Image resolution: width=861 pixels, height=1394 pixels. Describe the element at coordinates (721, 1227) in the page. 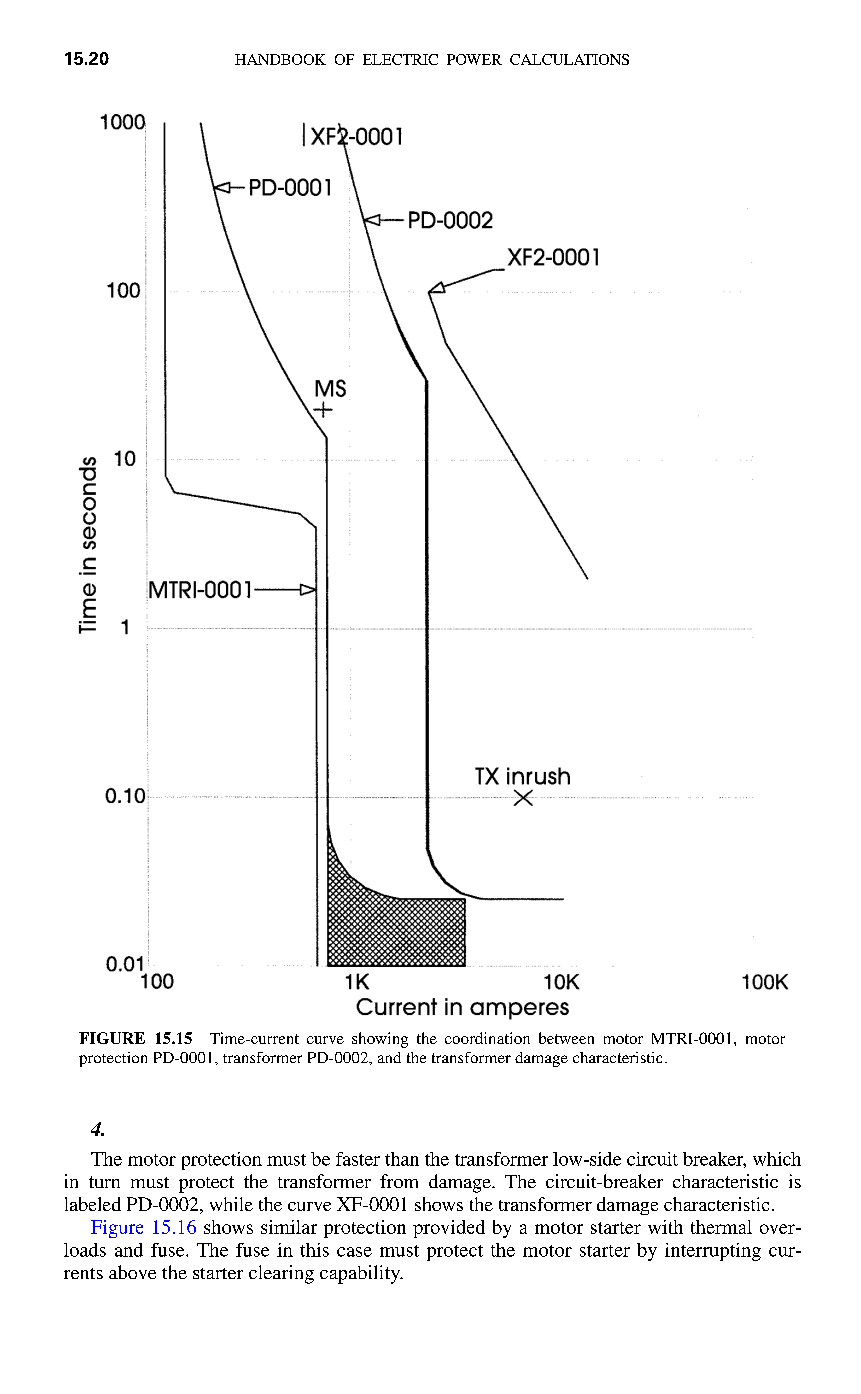

I see `thermal` at that location.
